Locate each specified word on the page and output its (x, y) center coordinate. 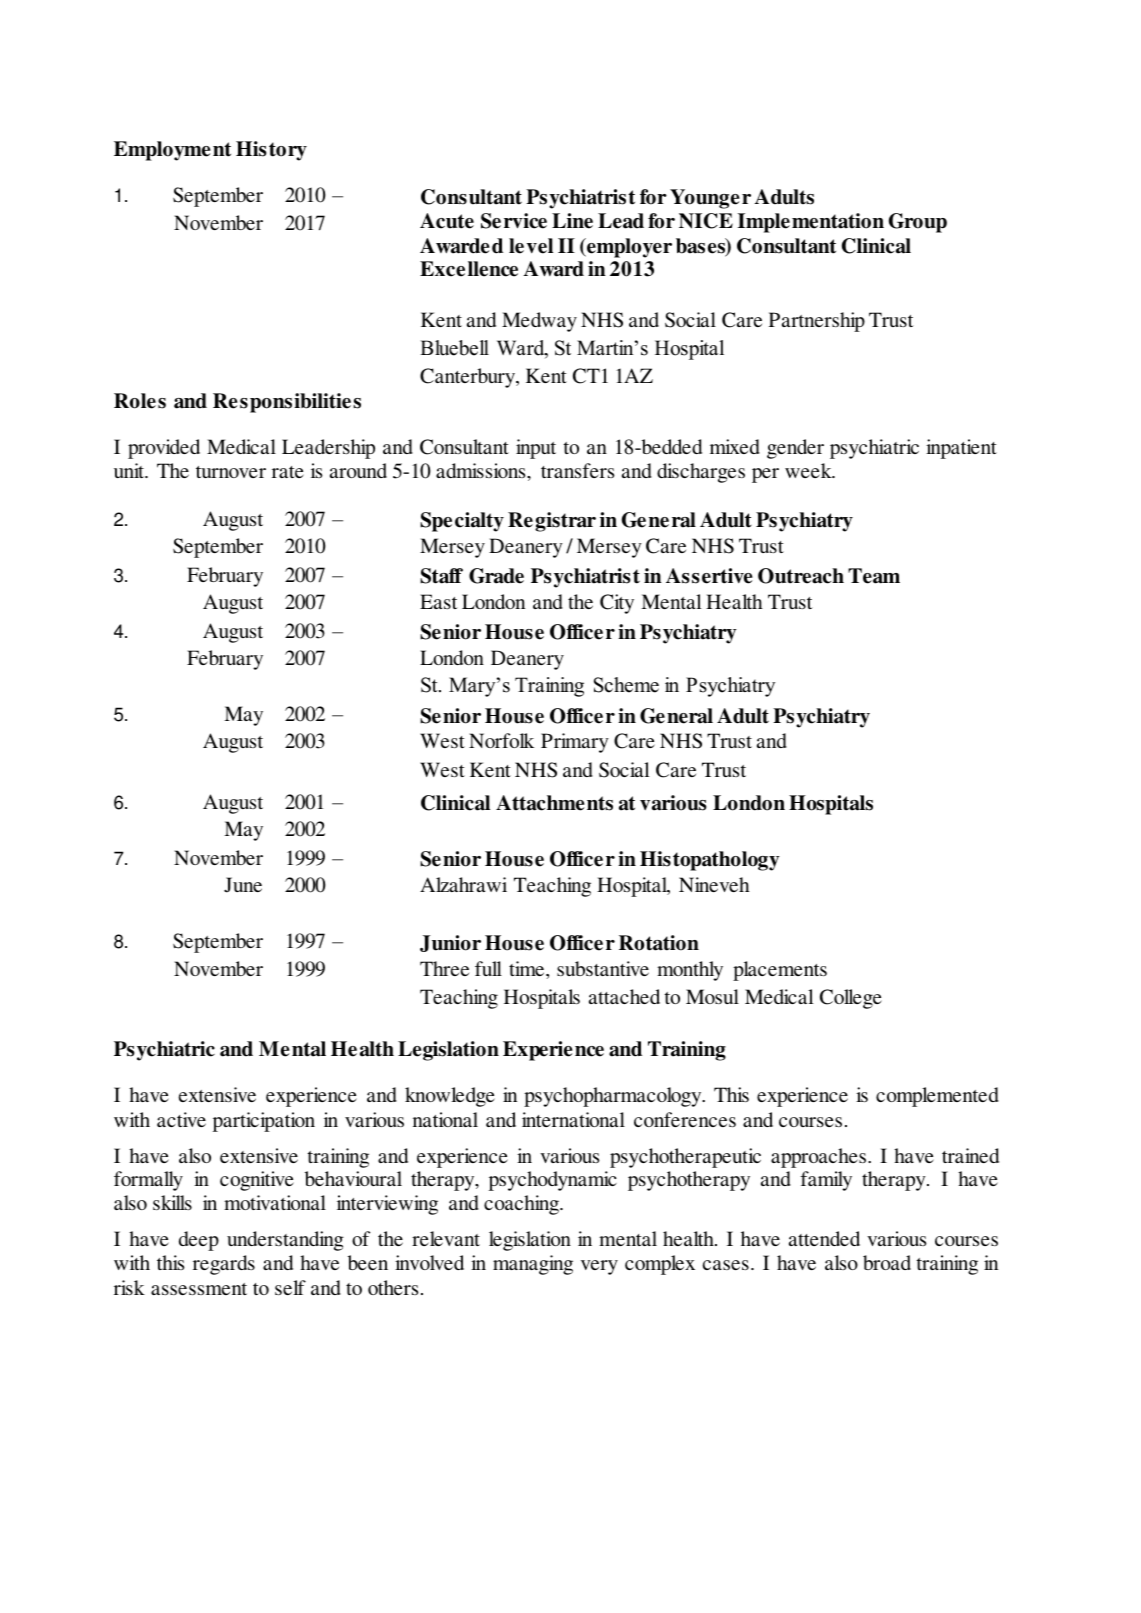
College (851, 999)
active (181, 1119)
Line (572, 221)
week (809, 470)
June (243, 885)
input (536, 449)
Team (874, 576)
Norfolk (501, 740)
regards (224, 1265)
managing (533, 1265)
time (528, 968)
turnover (231, 472)
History (271, 151)
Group (918, 223)
